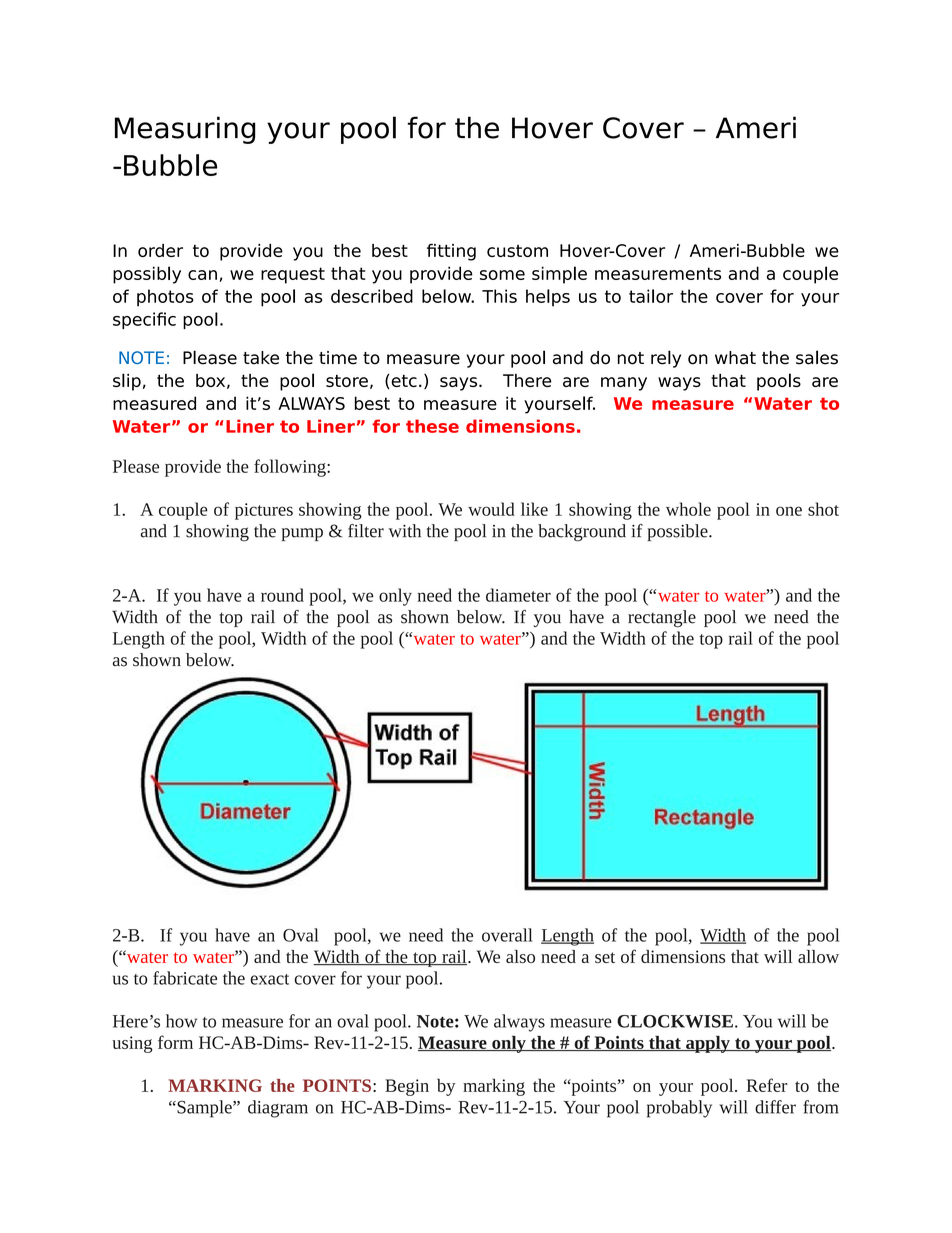 The height and width of the page is (1233, 952). Describe the element at coordinates (451, 252) in the page. I see `fitting` at that location.
